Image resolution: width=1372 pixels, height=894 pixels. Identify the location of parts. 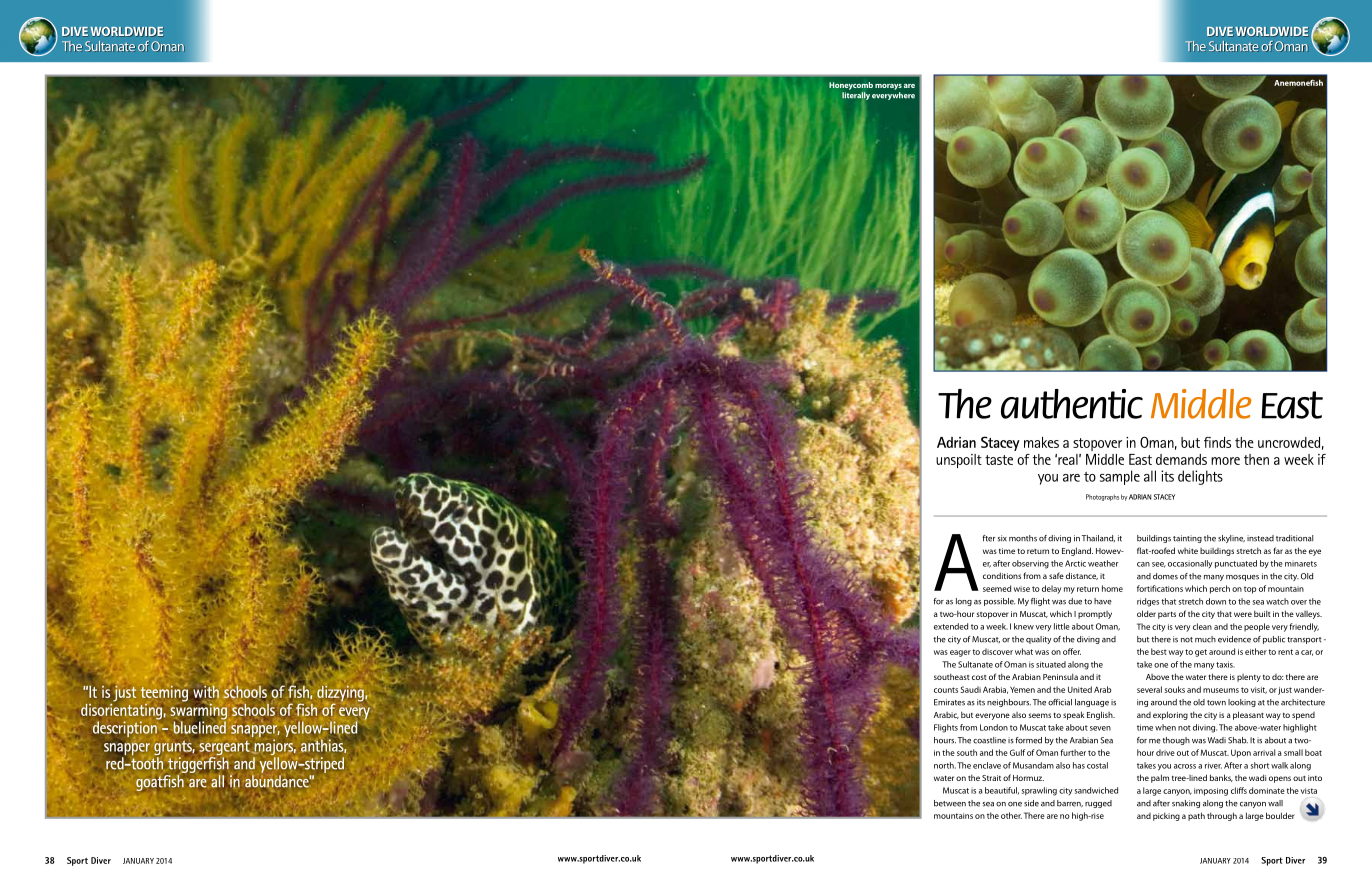
(1167, 615).
